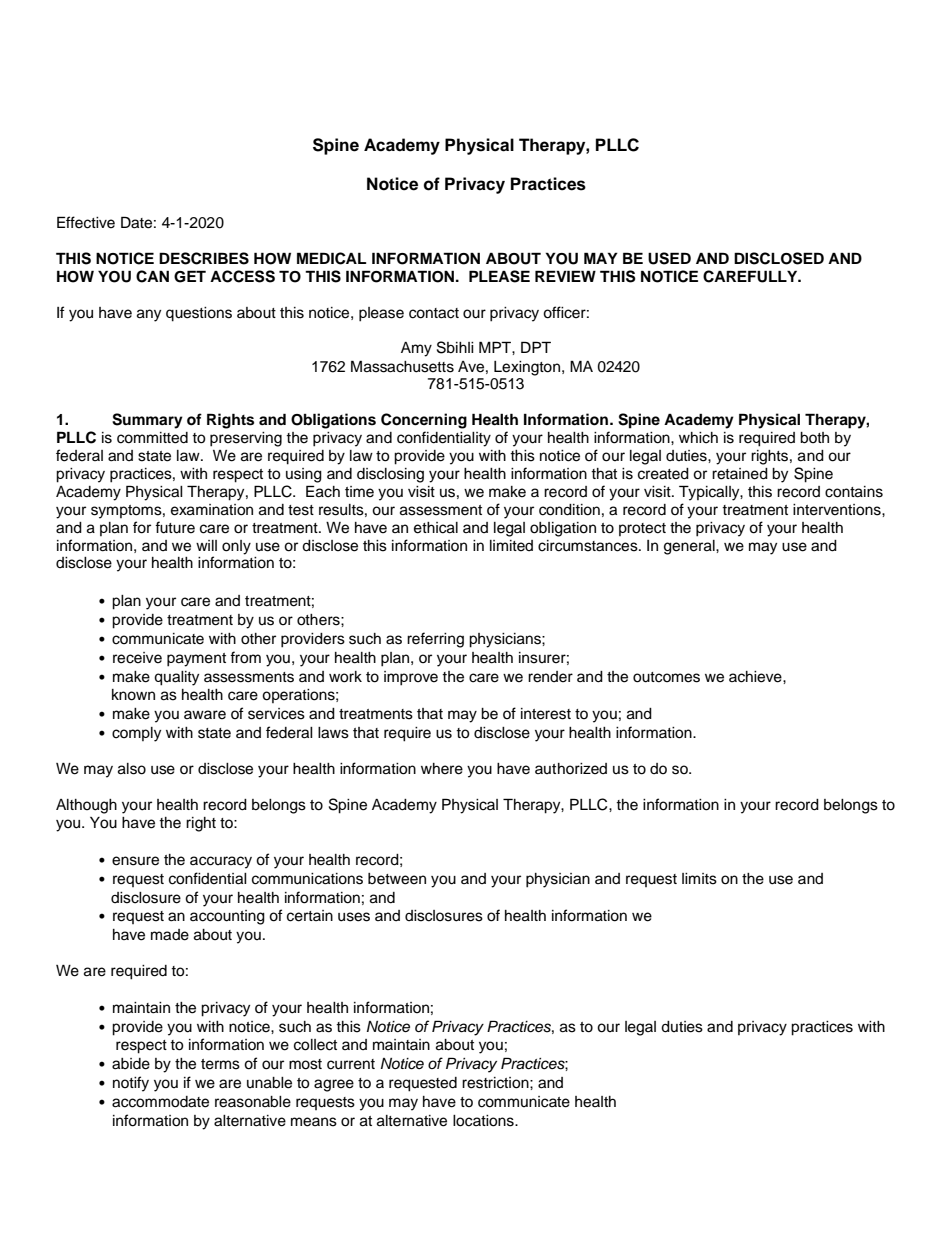  What do you see at coordinates (132, 769) in the screenshot?
I see `also` at bounding box center [132, 769].
